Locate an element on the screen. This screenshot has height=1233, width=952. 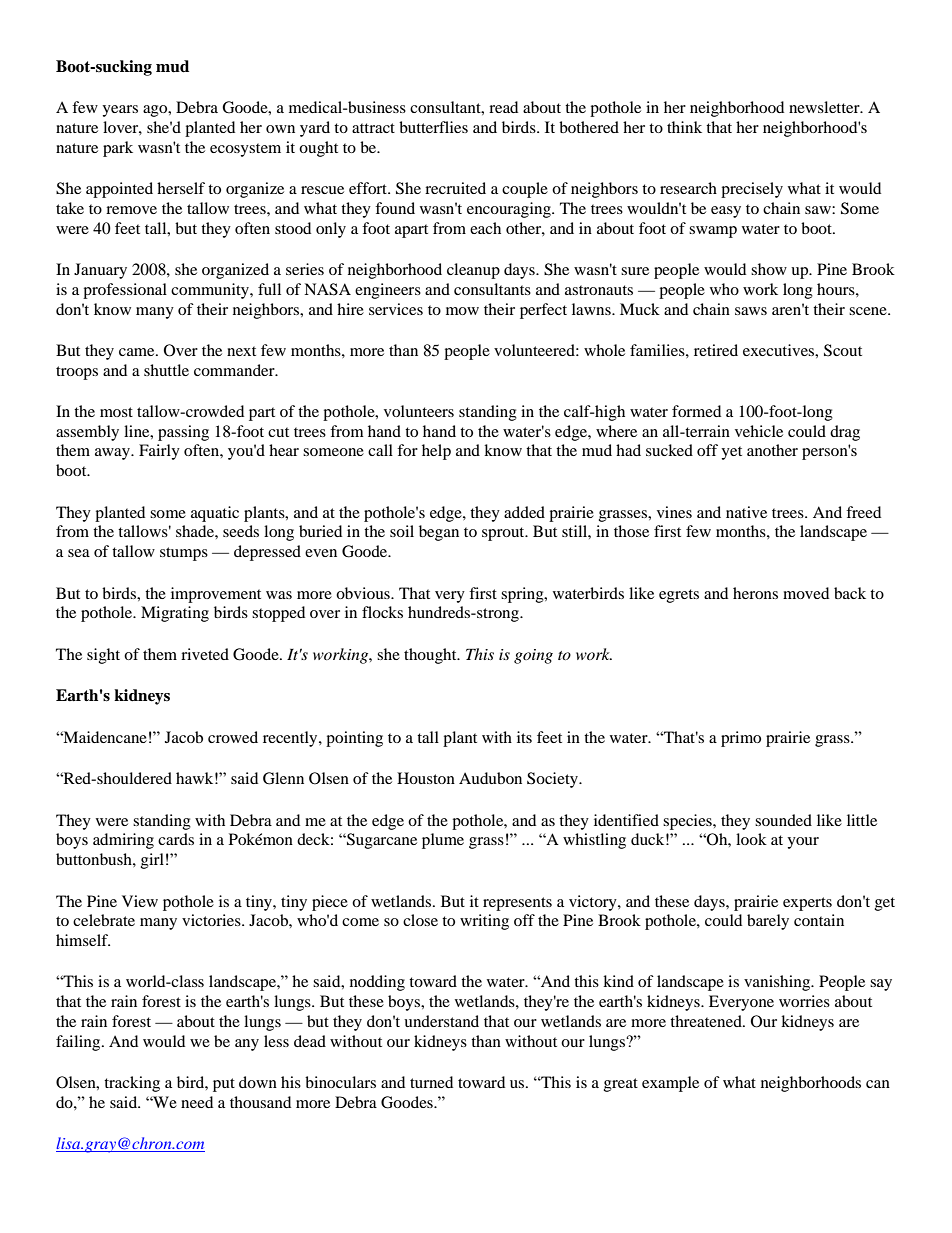
tracking is located at coordinates (132, 1084).
